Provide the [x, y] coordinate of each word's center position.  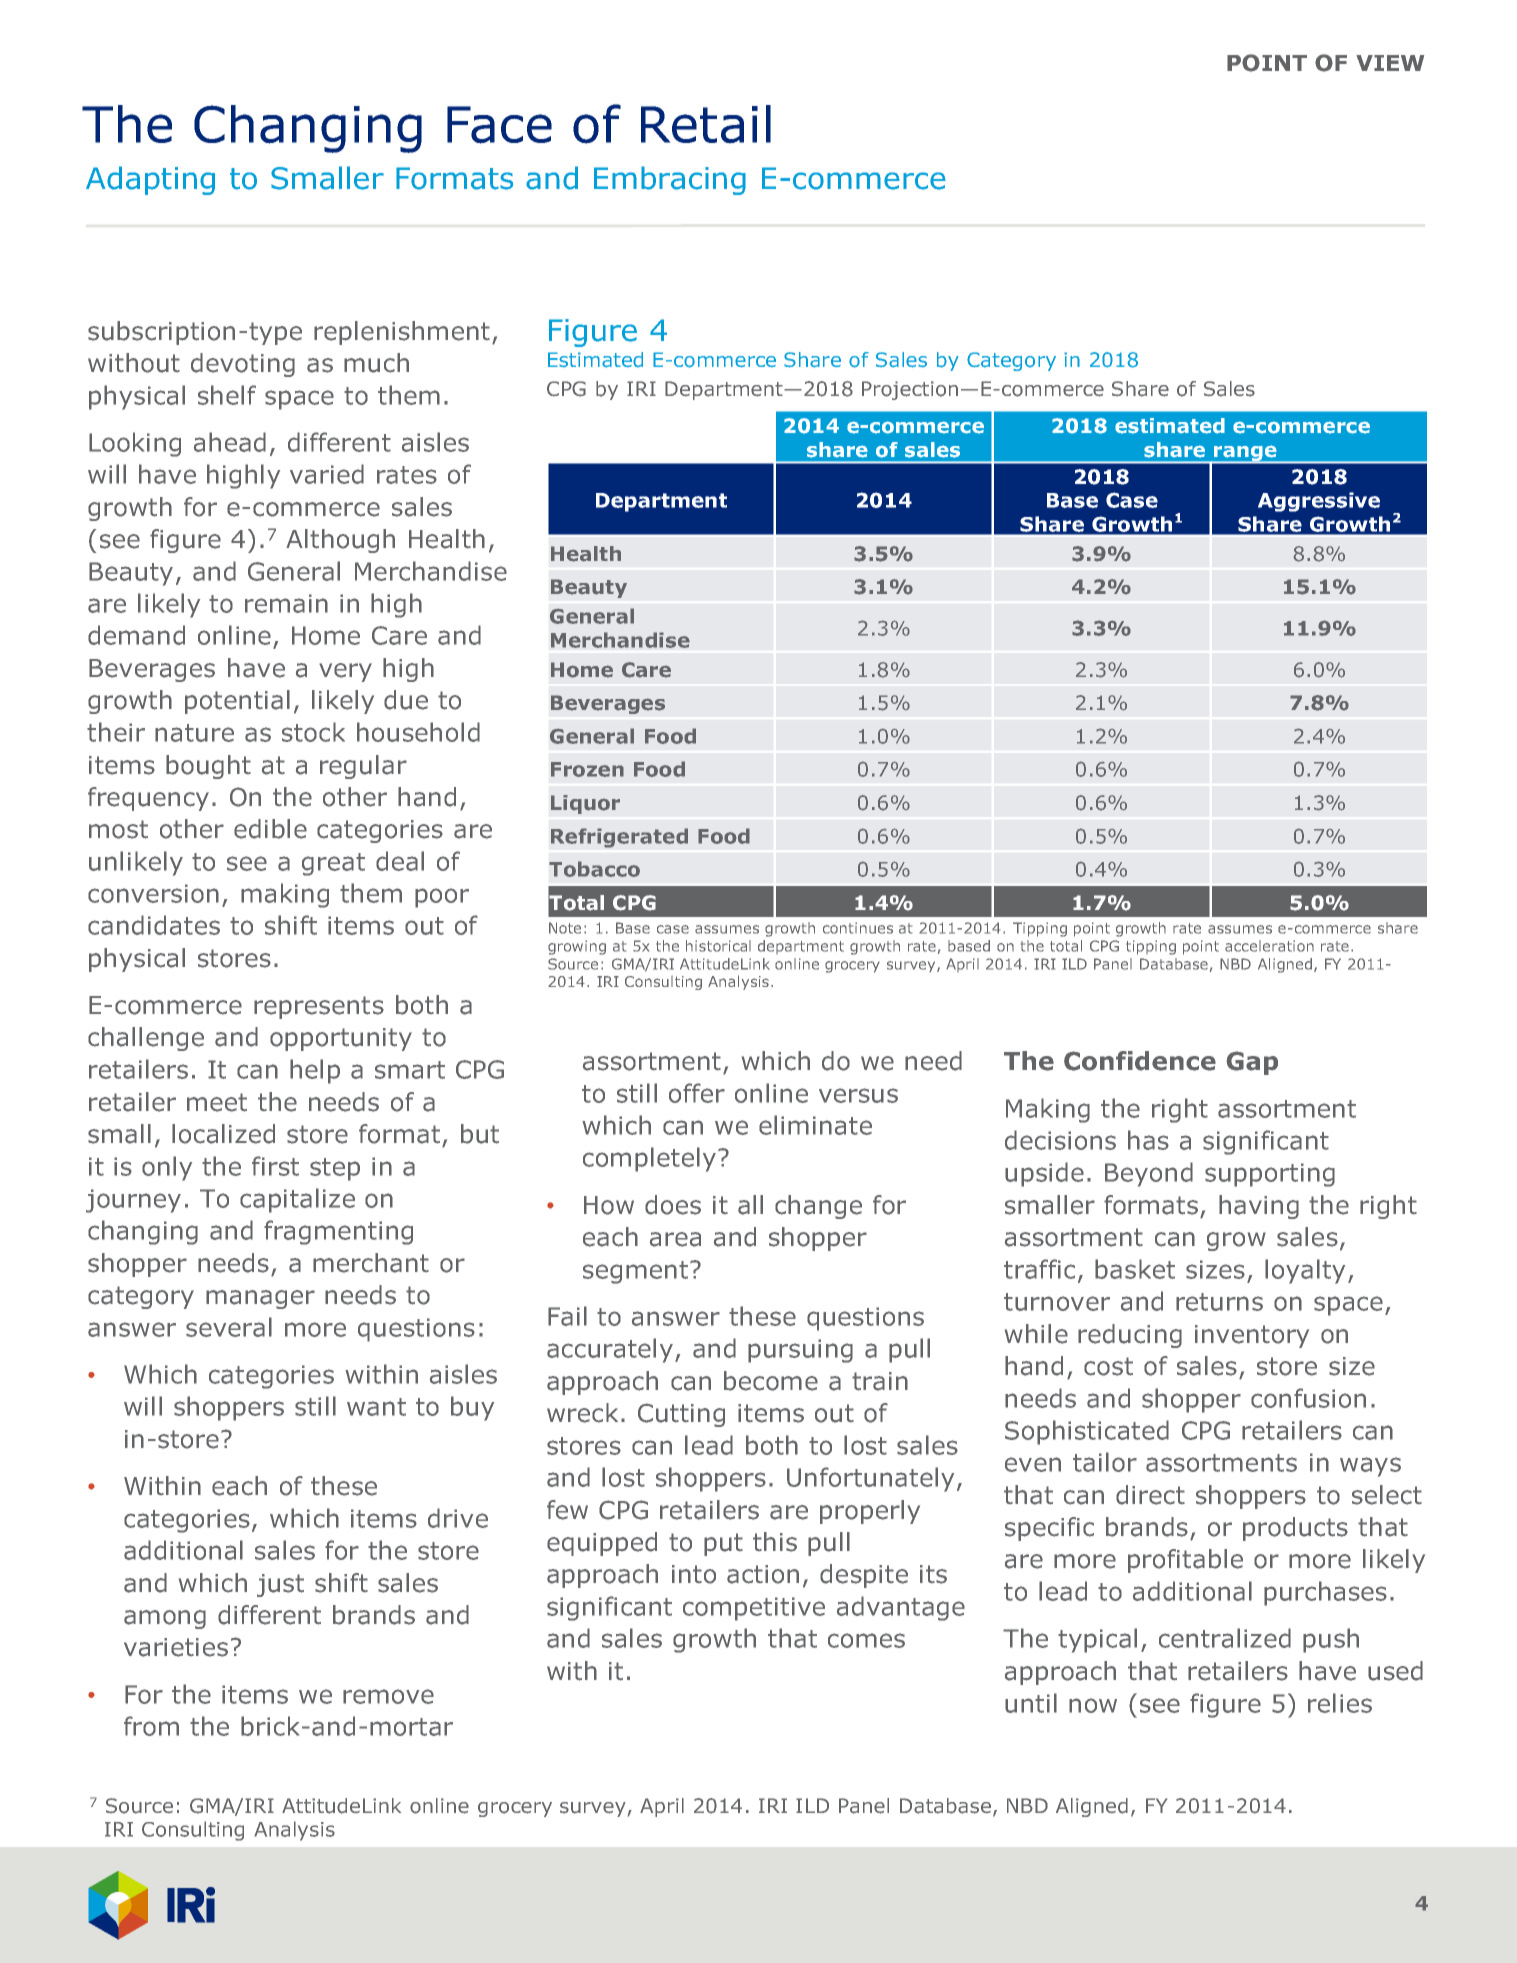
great [333, 864]
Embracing [670, 180]
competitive [754, 1609]
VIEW [1390, 63]
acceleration [1269, 946]
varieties [176, 1647]
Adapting [150, 180]
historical [718, 946]
